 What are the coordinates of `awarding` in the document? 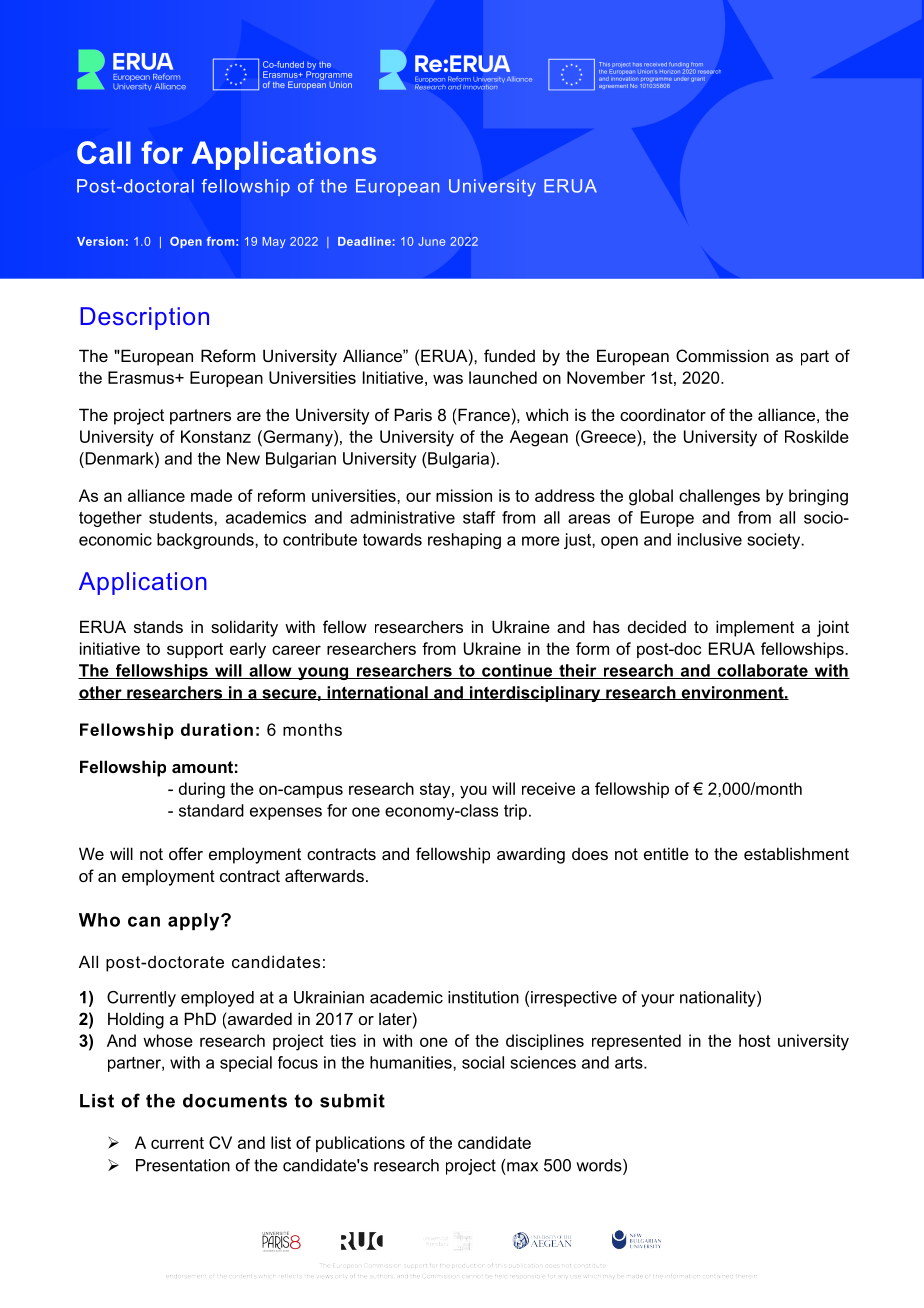 It's located at (531, 855).
